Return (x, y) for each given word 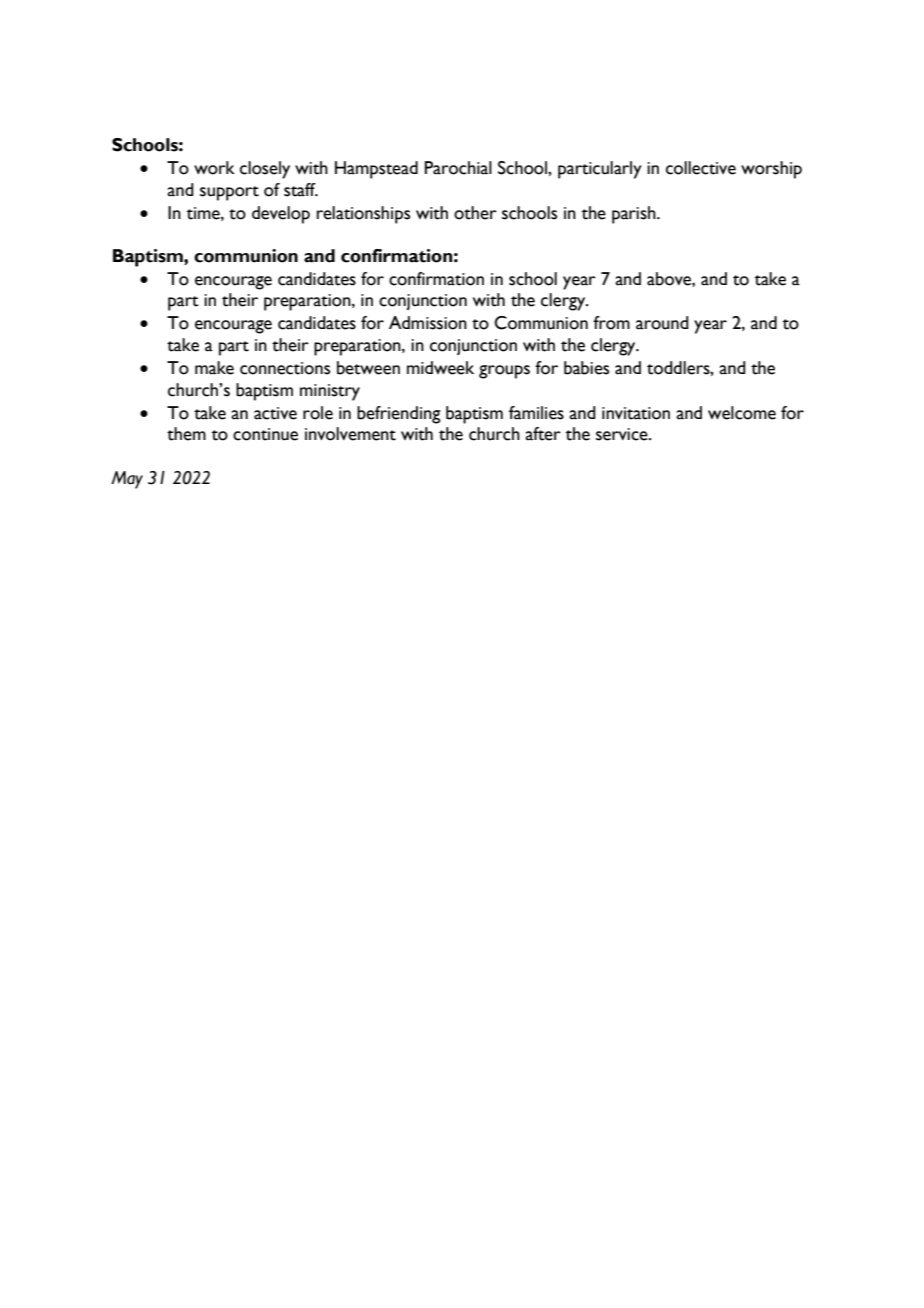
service (623, 434)
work (214, 168)
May (127, 480)
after (543, 434)
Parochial (458, 168)
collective (701, 168)
